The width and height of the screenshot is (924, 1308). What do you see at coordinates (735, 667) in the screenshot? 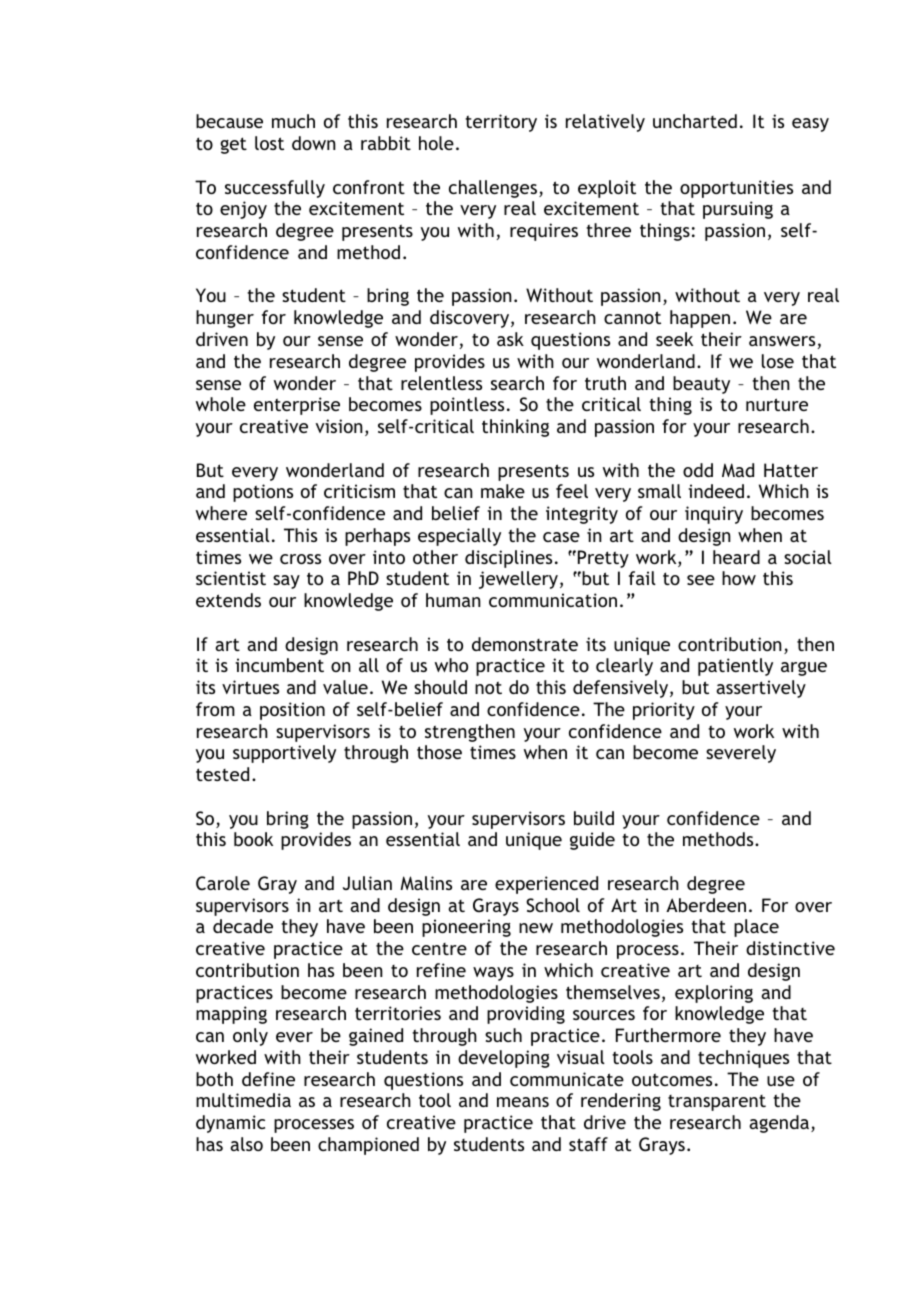
I see `patiently` at bounding box center [735, 667].
